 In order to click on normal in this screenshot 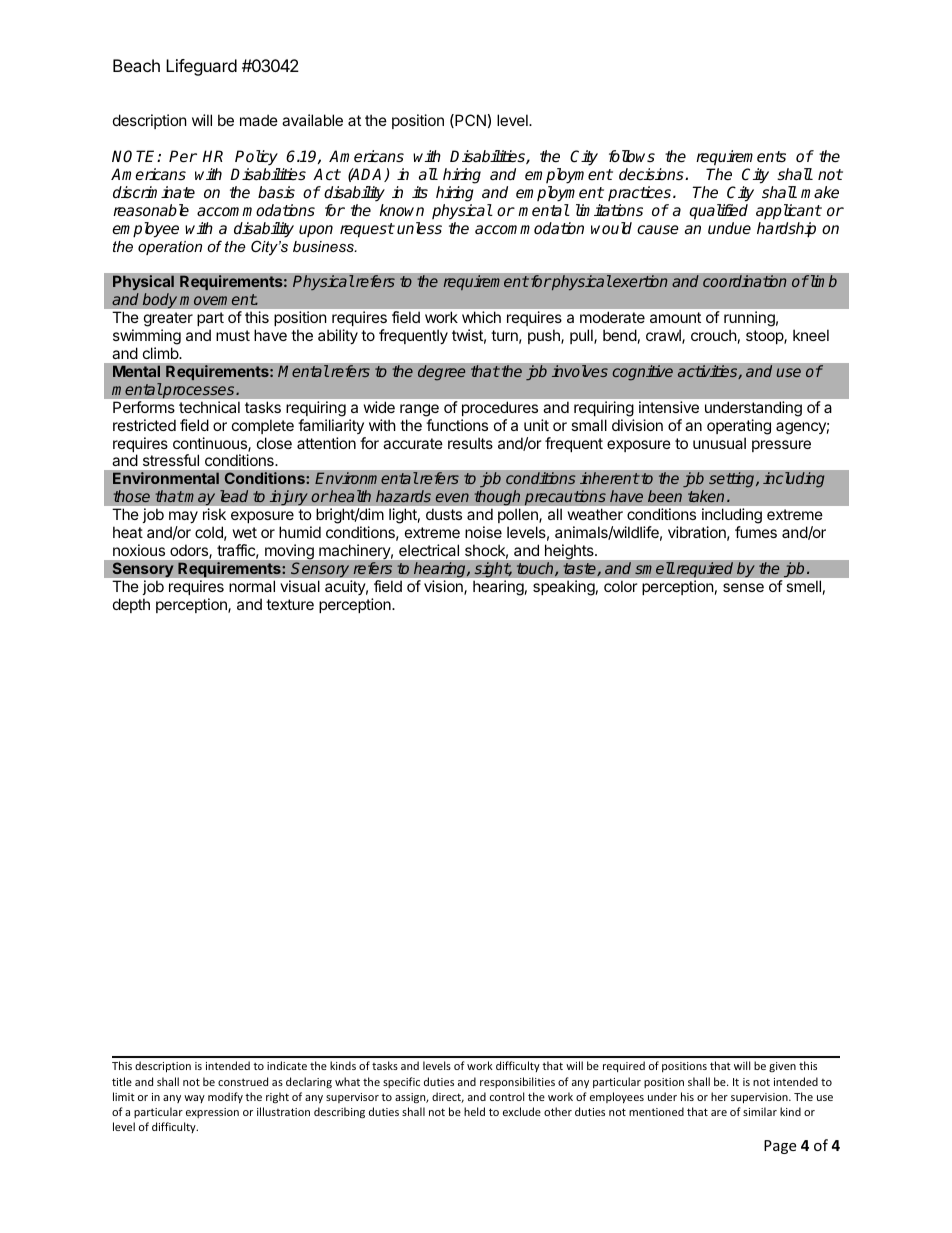, I will do `click(252, 586)`.
